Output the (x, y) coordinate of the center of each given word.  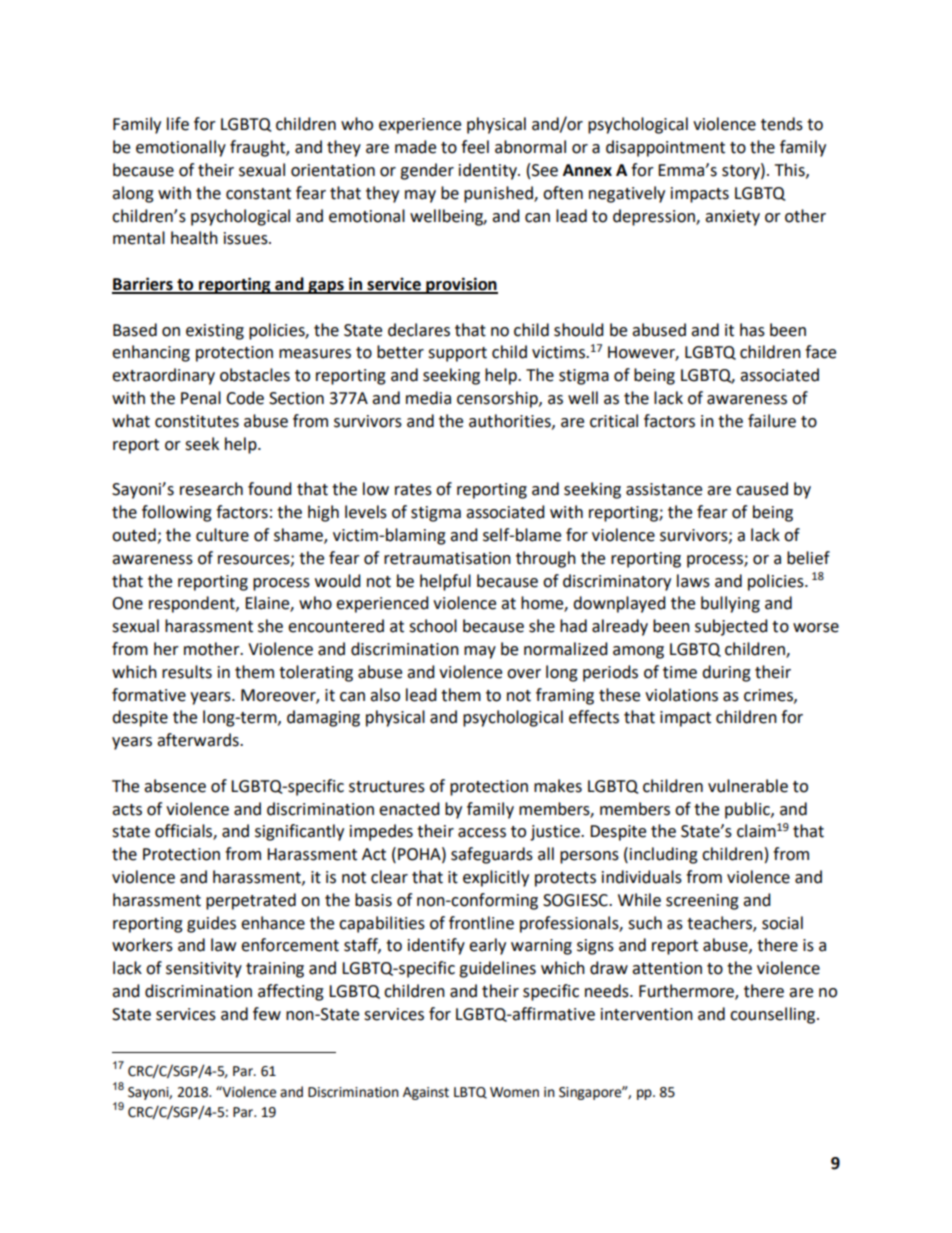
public (748, 810)
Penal (201, 398)
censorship (498, 399)
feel (475, 147)
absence (175, 786)
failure (772, 421)
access (482, 833)
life (178, 124)
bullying (730, 604)
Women (514, 1092)
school (433, 626)
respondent (193, 604)
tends (782, 124)
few (267, 1014)
